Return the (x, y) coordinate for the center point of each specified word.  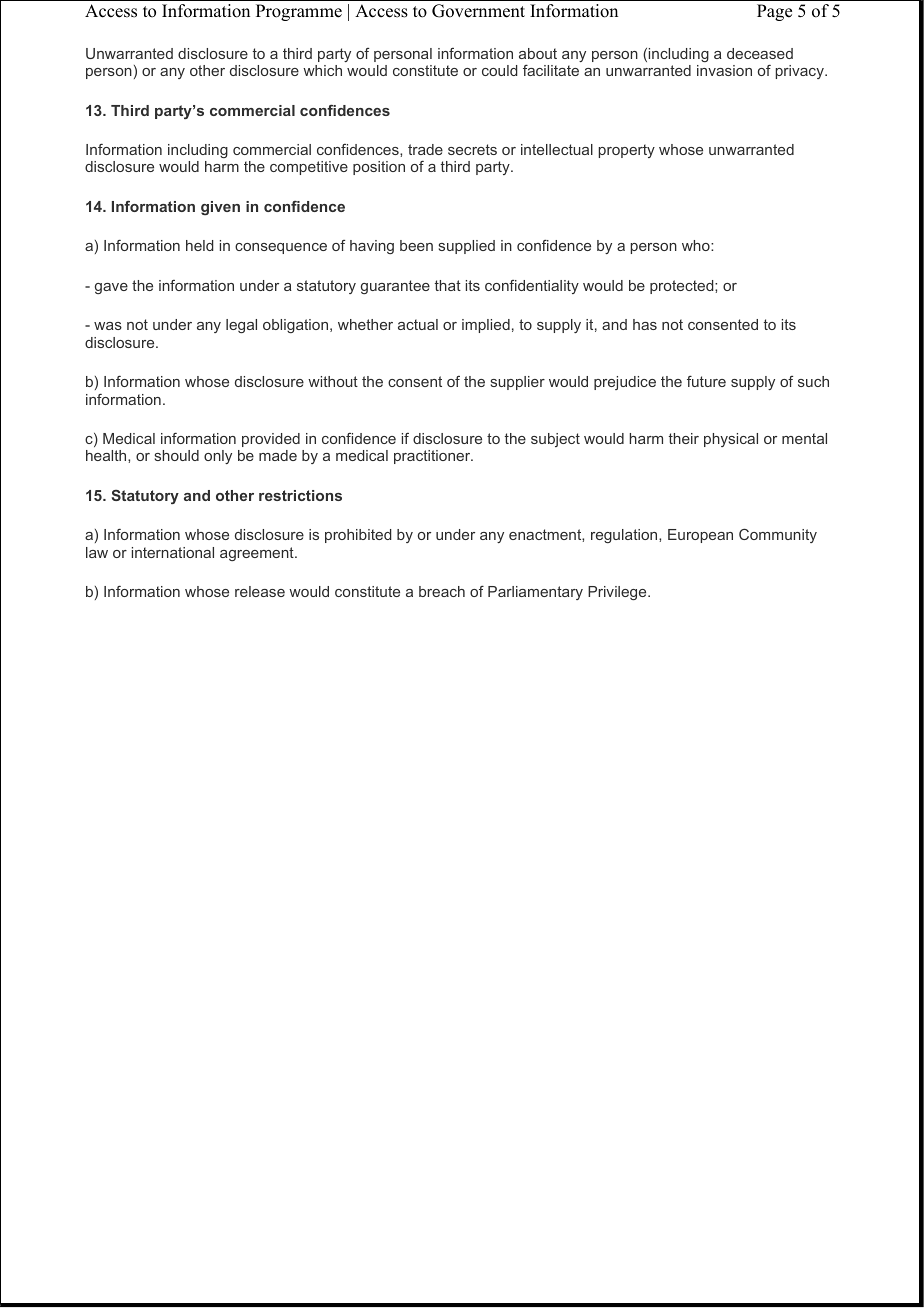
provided (271, 440)
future (706, 381)
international (173, 552)
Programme (299, 12)
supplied (467, 247)
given (220, 208)
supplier (518, 383)
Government (478, 11)
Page (774, 12)
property (627, 151)
